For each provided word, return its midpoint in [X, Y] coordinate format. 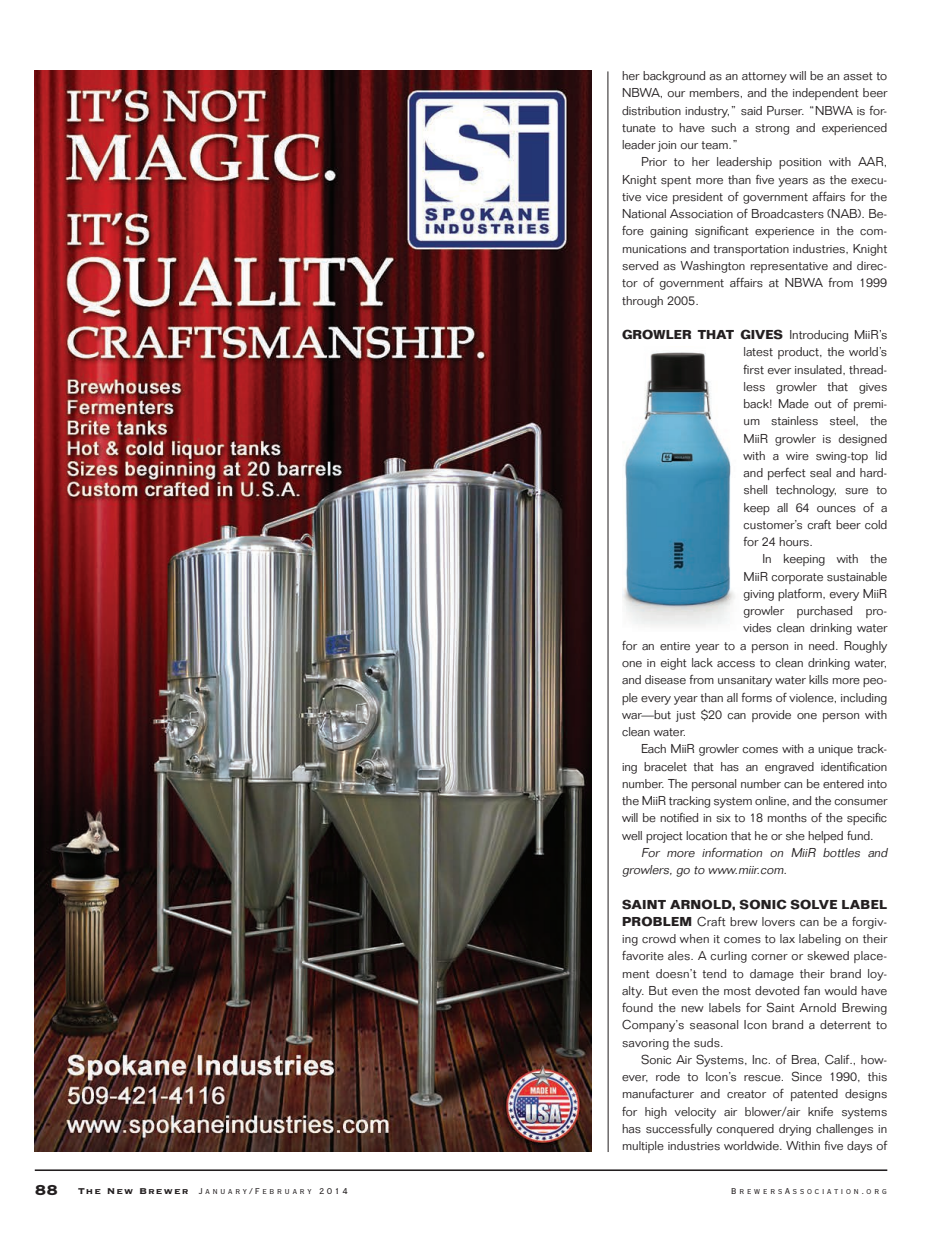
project [664, 837]
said [751, 111]
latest [758, 352]
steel [843, 421]
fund [859, 835]
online [772, 801]
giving [758, 595]
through [642, 302]
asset [858, 76]
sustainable [857, 577]
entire [675, 646]
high [656, 1113]
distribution [651, 110]
